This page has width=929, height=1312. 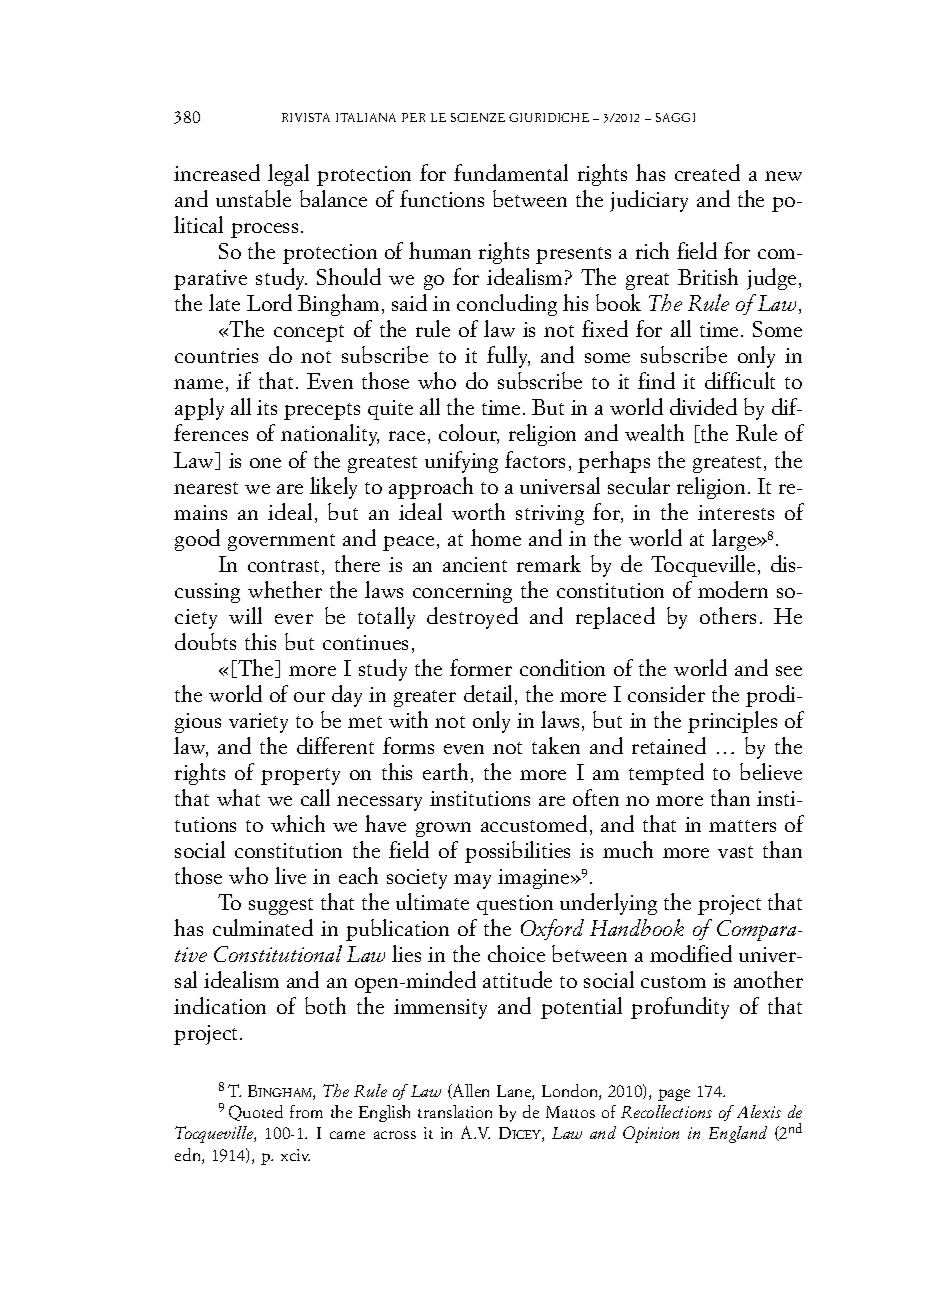 I want to click on unifying, so click(x=461, y=462).
